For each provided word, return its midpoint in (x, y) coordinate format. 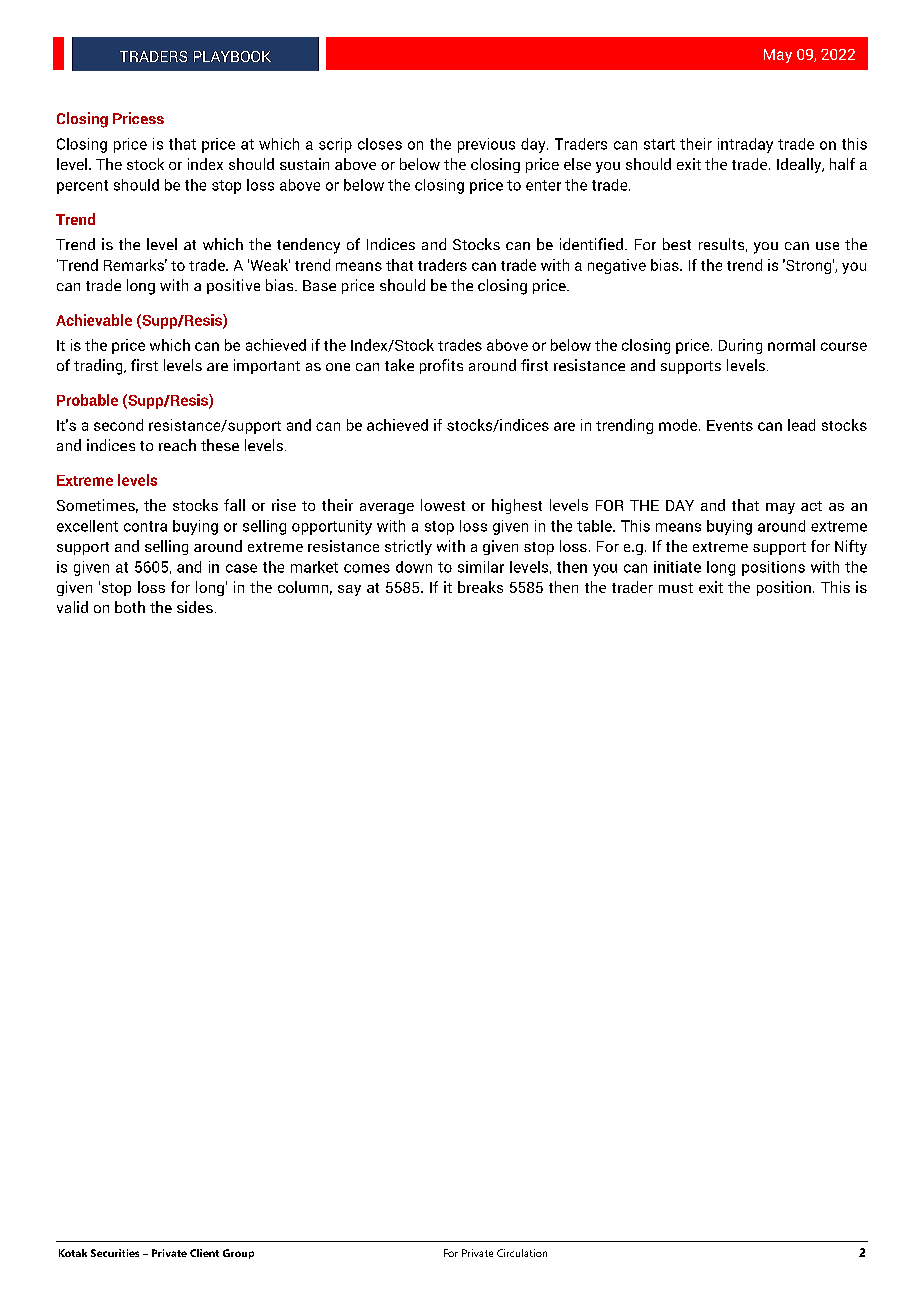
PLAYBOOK (232, 56)
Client (204, 1253)
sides (195, 607)
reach (177, 445)
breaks (480, 587)
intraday (745, 145)
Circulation (522, 1253)
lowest (443, 505)
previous (486, 145)
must (676, 588)
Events (730, 425)
